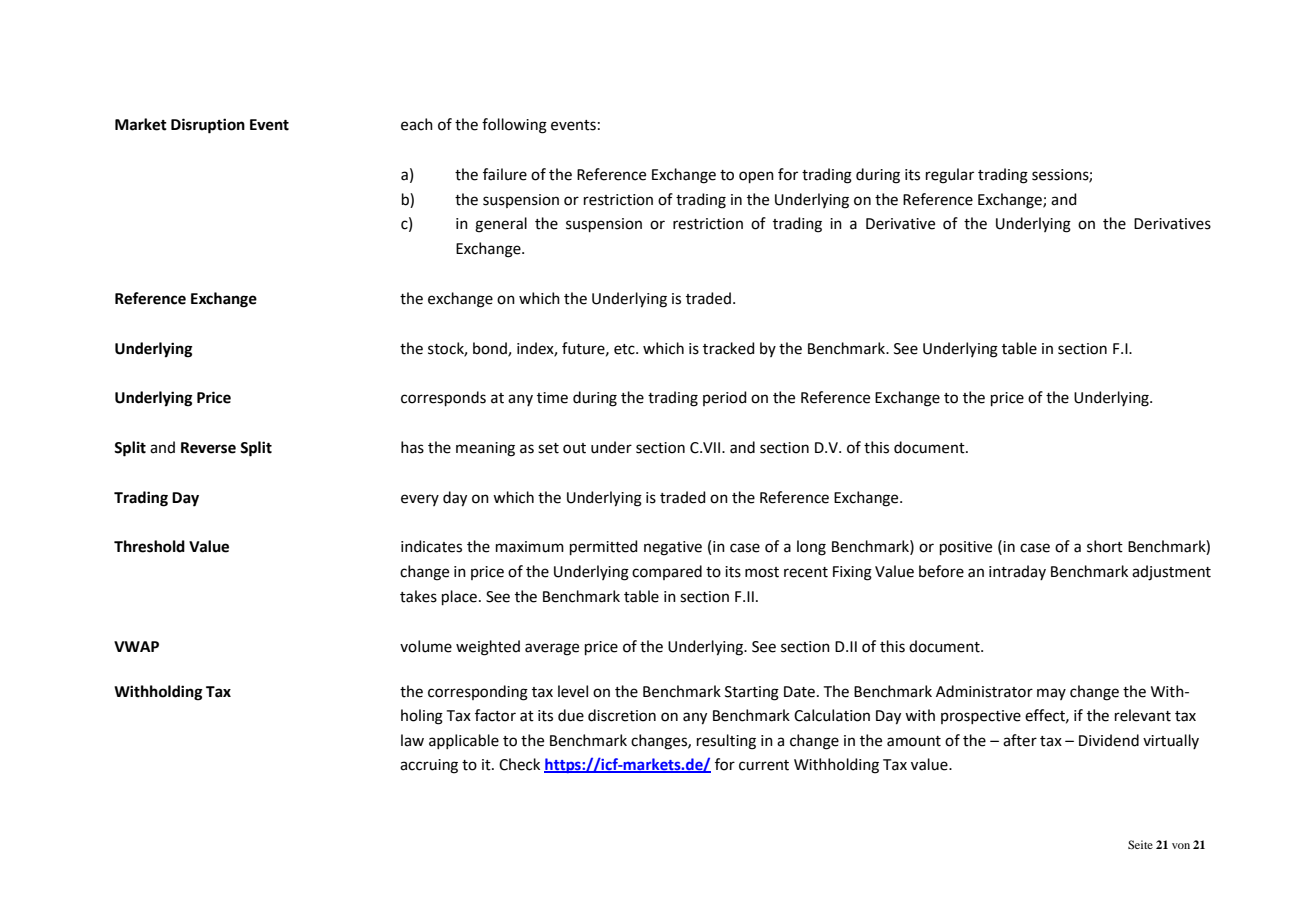 The width and height of the image is (1308, 924). What do you see at coordinates (625, 349) in the image?
I see `etc` at bounding box center [625, 349].
